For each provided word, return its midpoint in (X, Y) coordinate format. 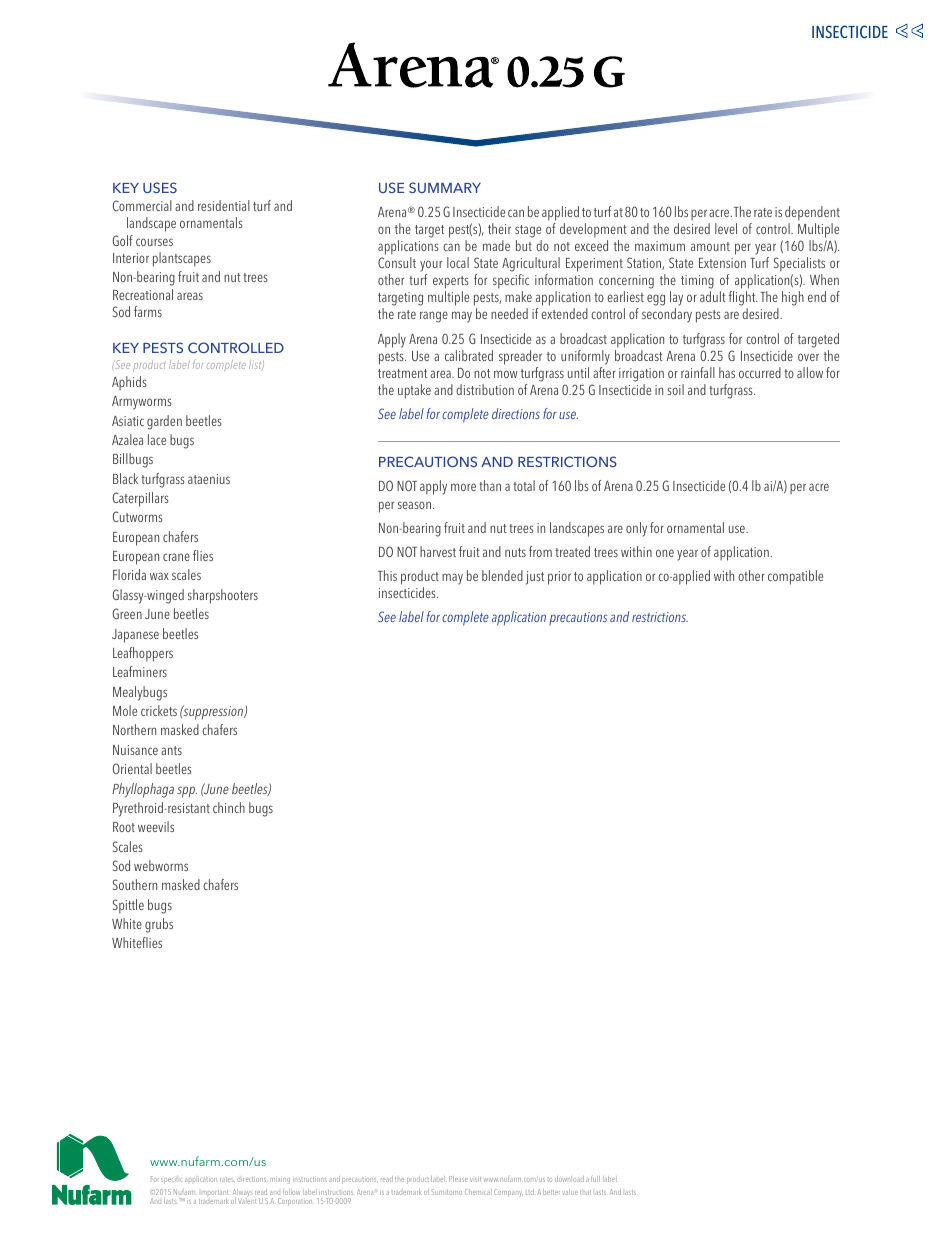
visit (475, 1179)
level (726, 228)
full (595, 1179)
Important (213, 1195)
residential (224, 205)
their (499, 228)
